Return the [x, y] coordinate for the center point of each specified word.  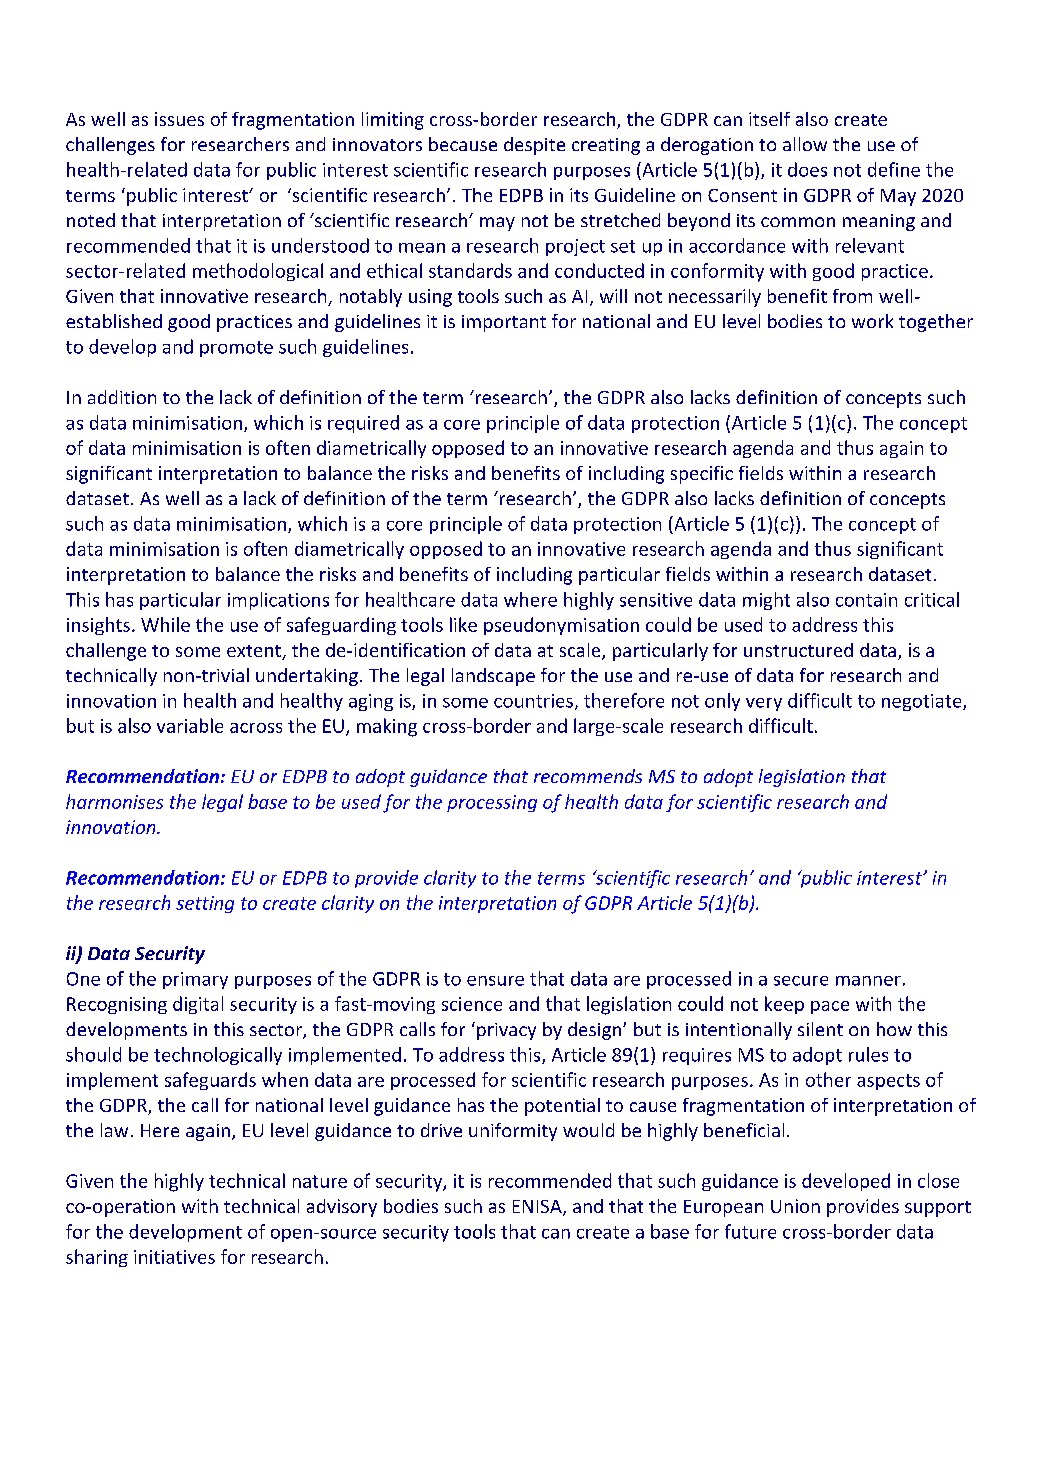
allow [805, 144]
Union [795, 1206]
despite [534, 146]
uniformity [513, 1132]
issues [179, 119]
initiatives [174, 1257]
